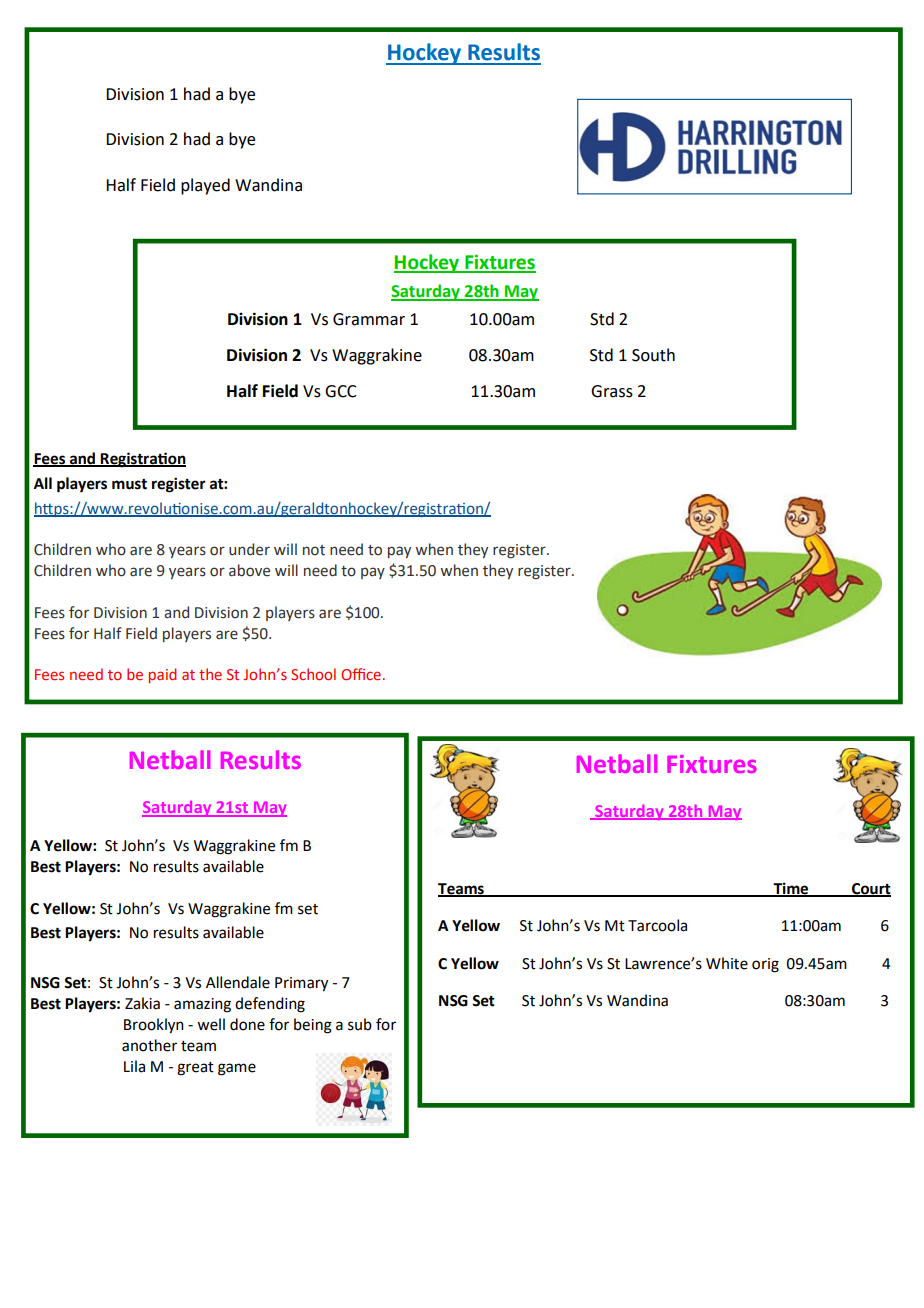 Image resolution: width=924 pixels, height=1308 pixels. I want to click on well, so click(211, 1024).
